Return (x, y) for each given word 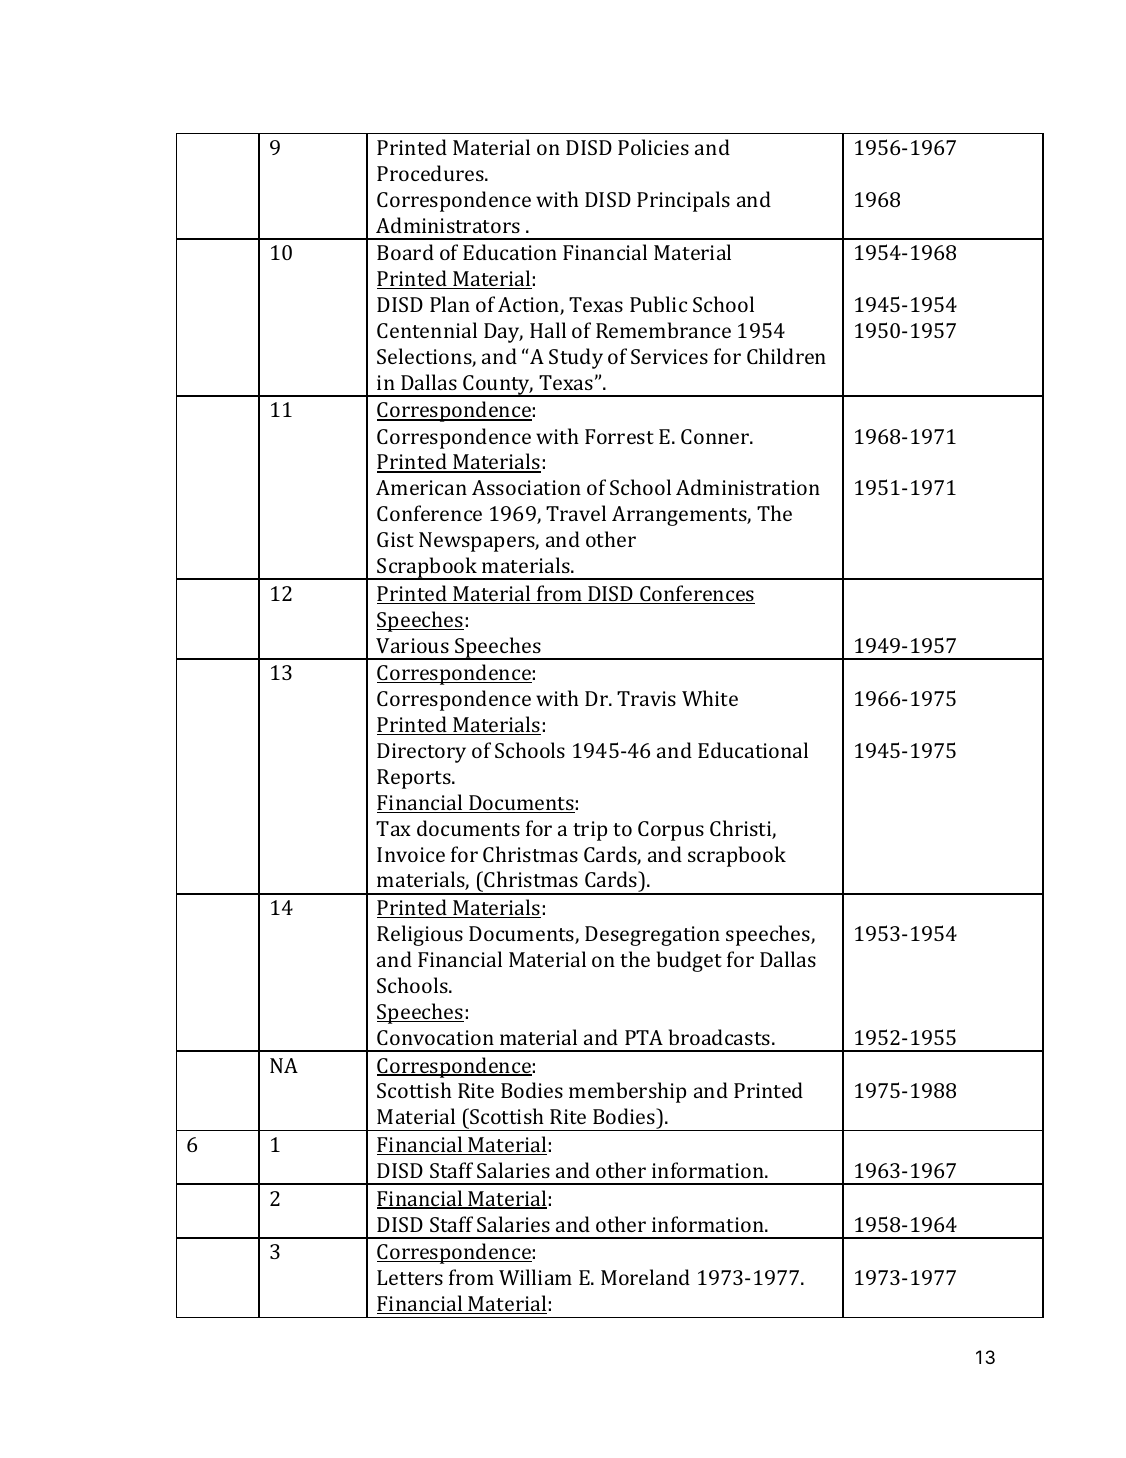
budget (689, 961)
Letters (410, 1277)
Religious (420, 935)
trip (590, 831)
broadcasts (721, 1037)
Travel (576, 513)
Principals (683, 201)
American (421, 487)
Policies (653, 147)
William (535, 1277)
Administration (748, 487)
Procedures (431, 173)
